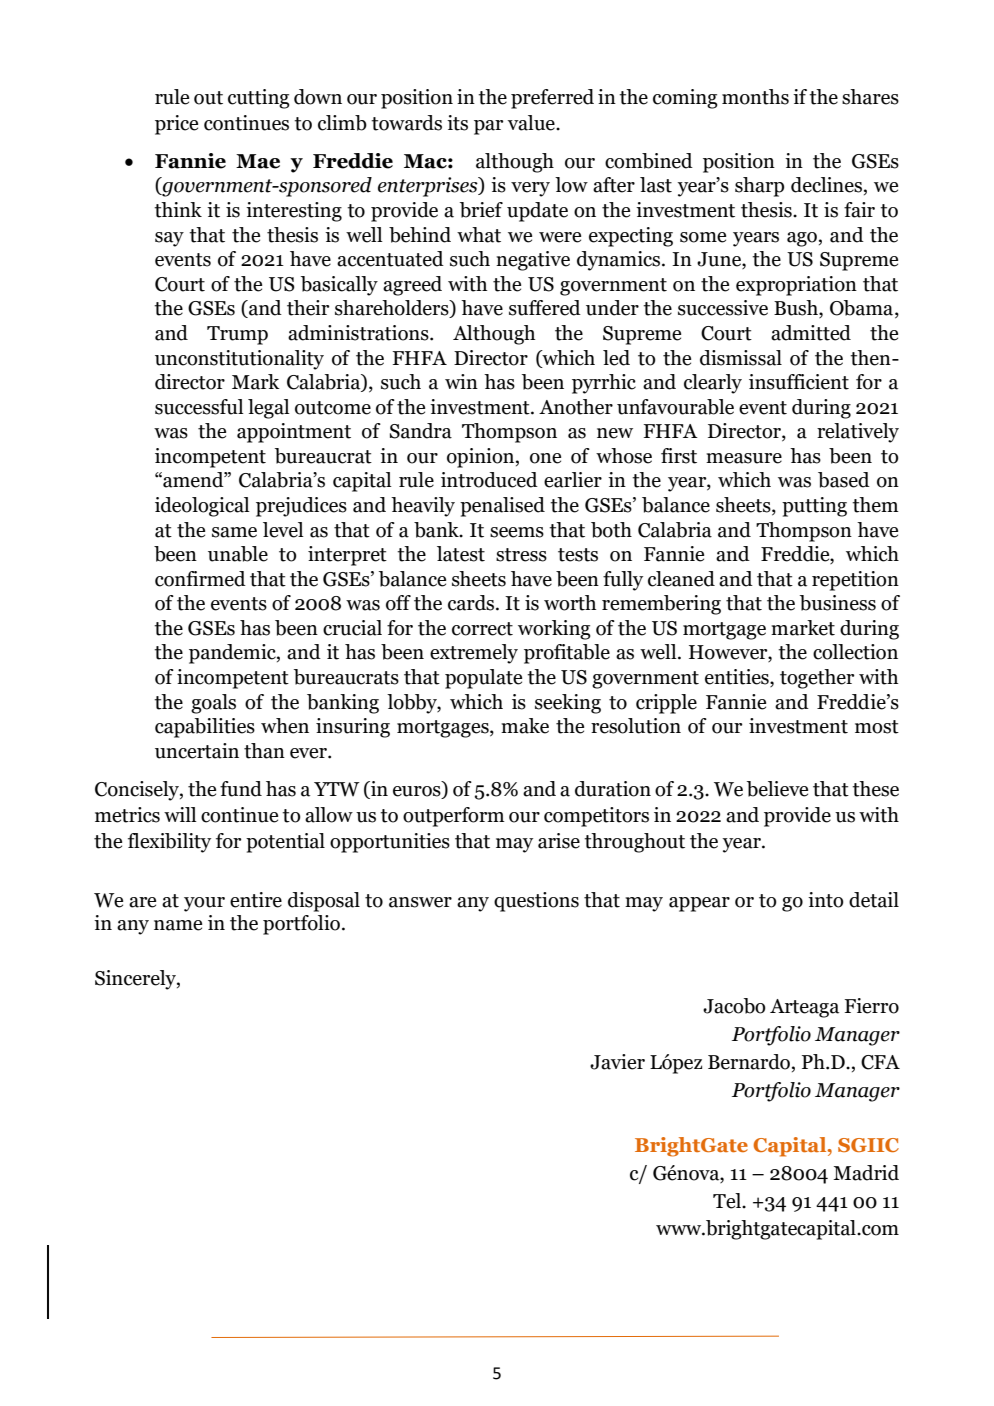 This screenshot has height=1406, width=994. What do you see at coordinates (488, 127) in the screenshot?
I see `par` at bounding box center [488, 127].
